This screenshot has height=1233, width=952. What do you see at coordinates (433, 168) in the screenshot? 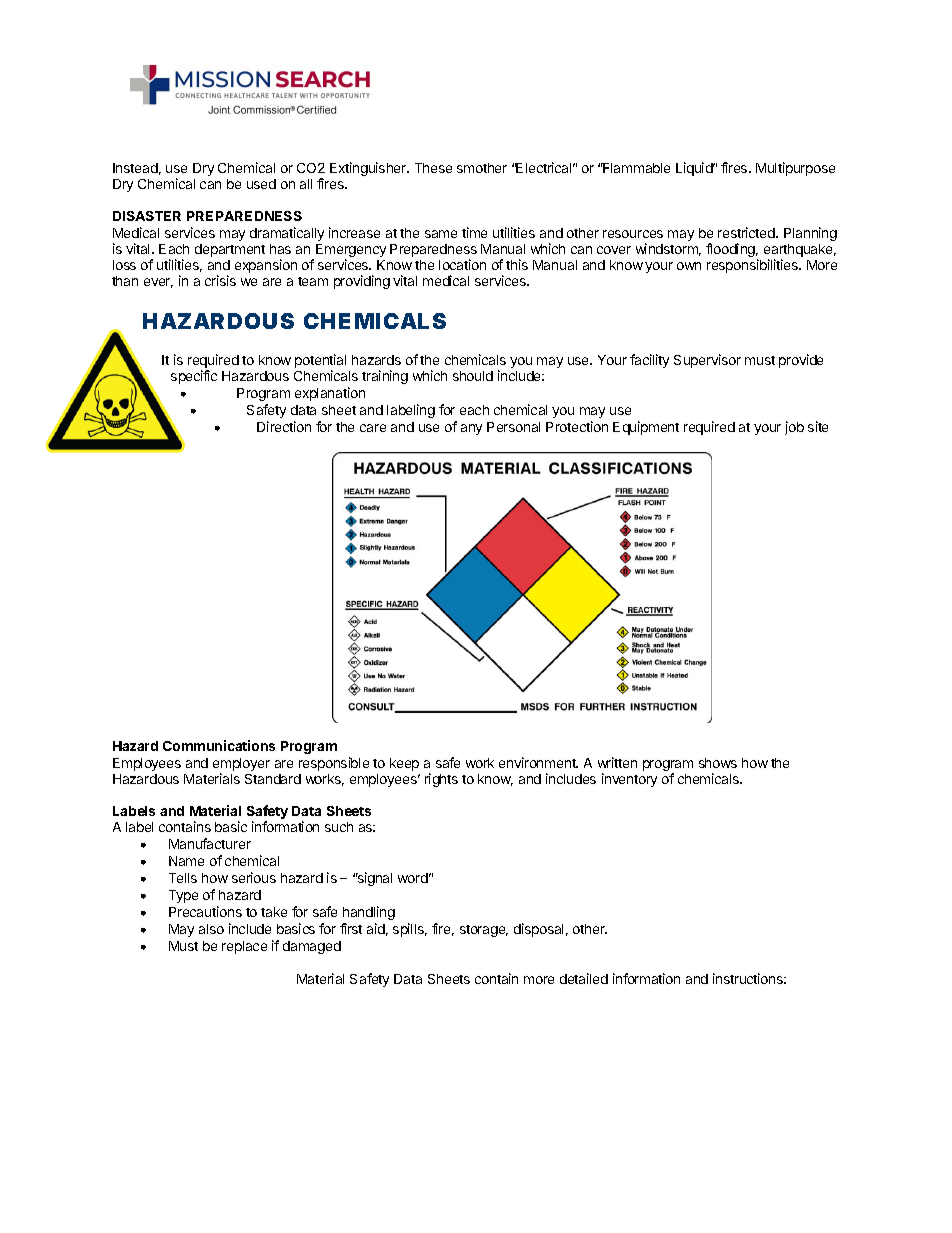
I see `These` at bounding box center [433, 168].
